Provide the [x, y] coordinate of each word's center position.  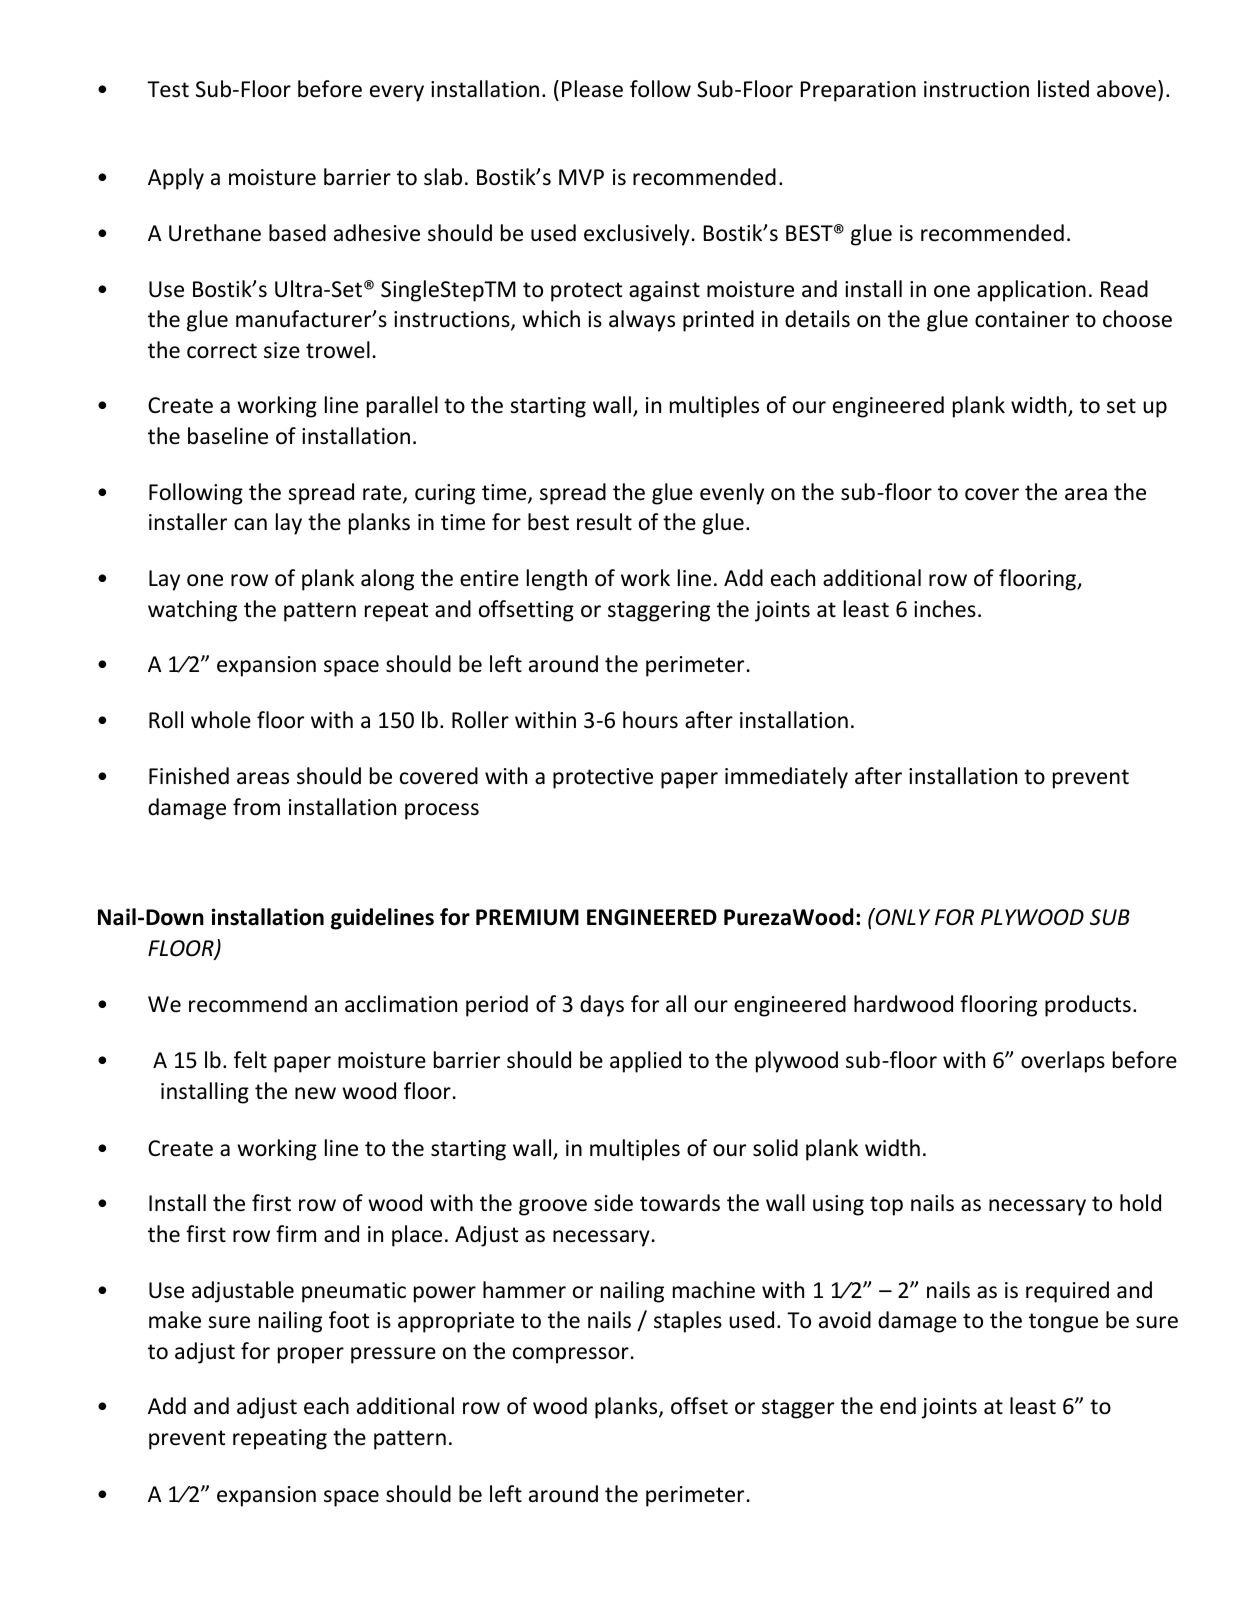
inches [945, 609]
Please [592, 89]
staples [688, 1322]
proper [311, 1355]
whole [221, 720]
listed [1063, 89]
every [397, 93]
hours [650, 720]
